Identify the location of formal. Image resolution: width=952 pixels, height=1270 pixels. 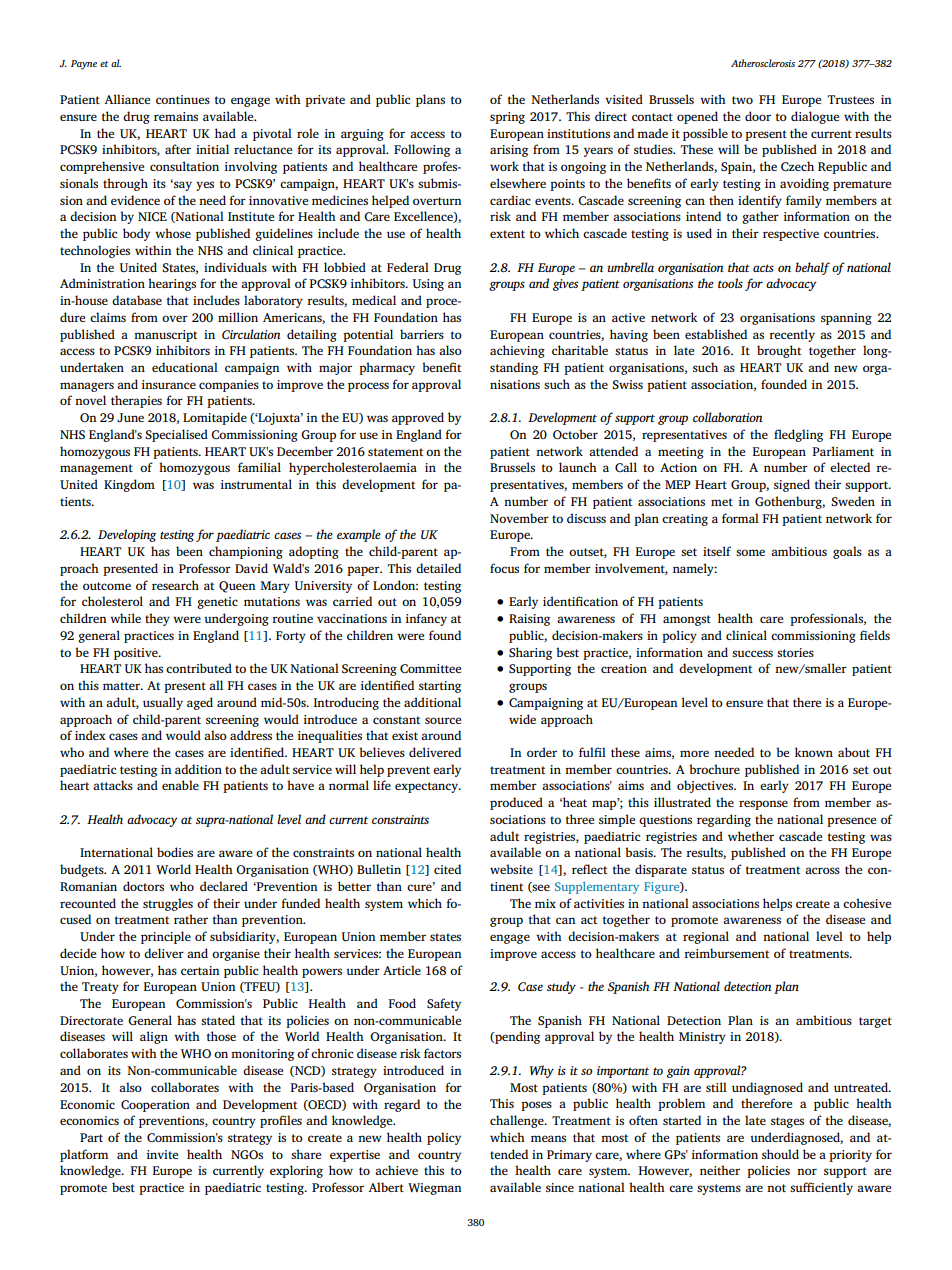
(740, 518).
